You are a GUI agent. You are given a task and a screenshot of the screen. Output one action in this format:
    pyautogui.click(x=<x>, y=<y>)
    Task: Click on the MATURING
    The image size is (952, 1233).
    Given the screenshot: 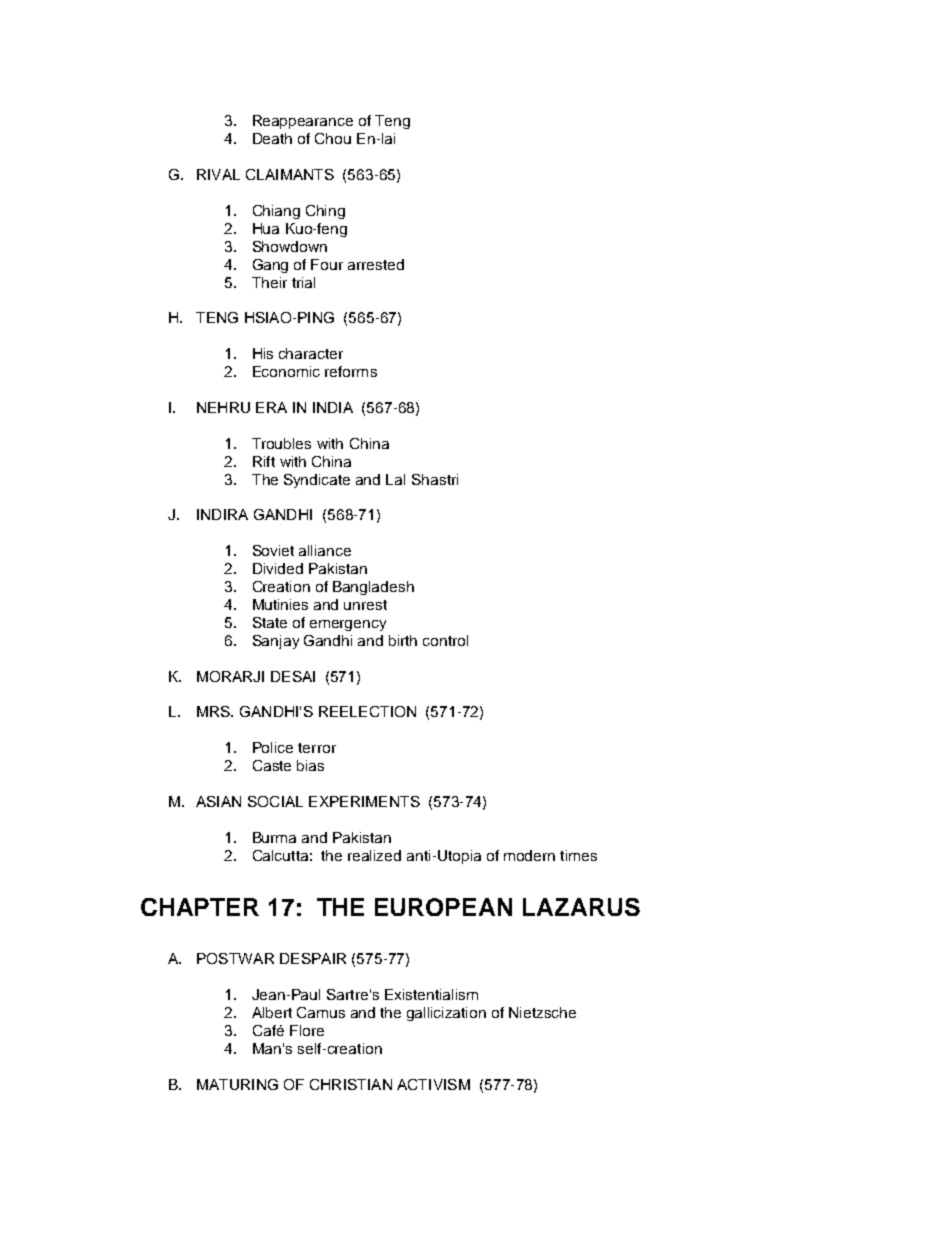 What is the action you would take?
    pyautogui.click(x=237, y=1084)
